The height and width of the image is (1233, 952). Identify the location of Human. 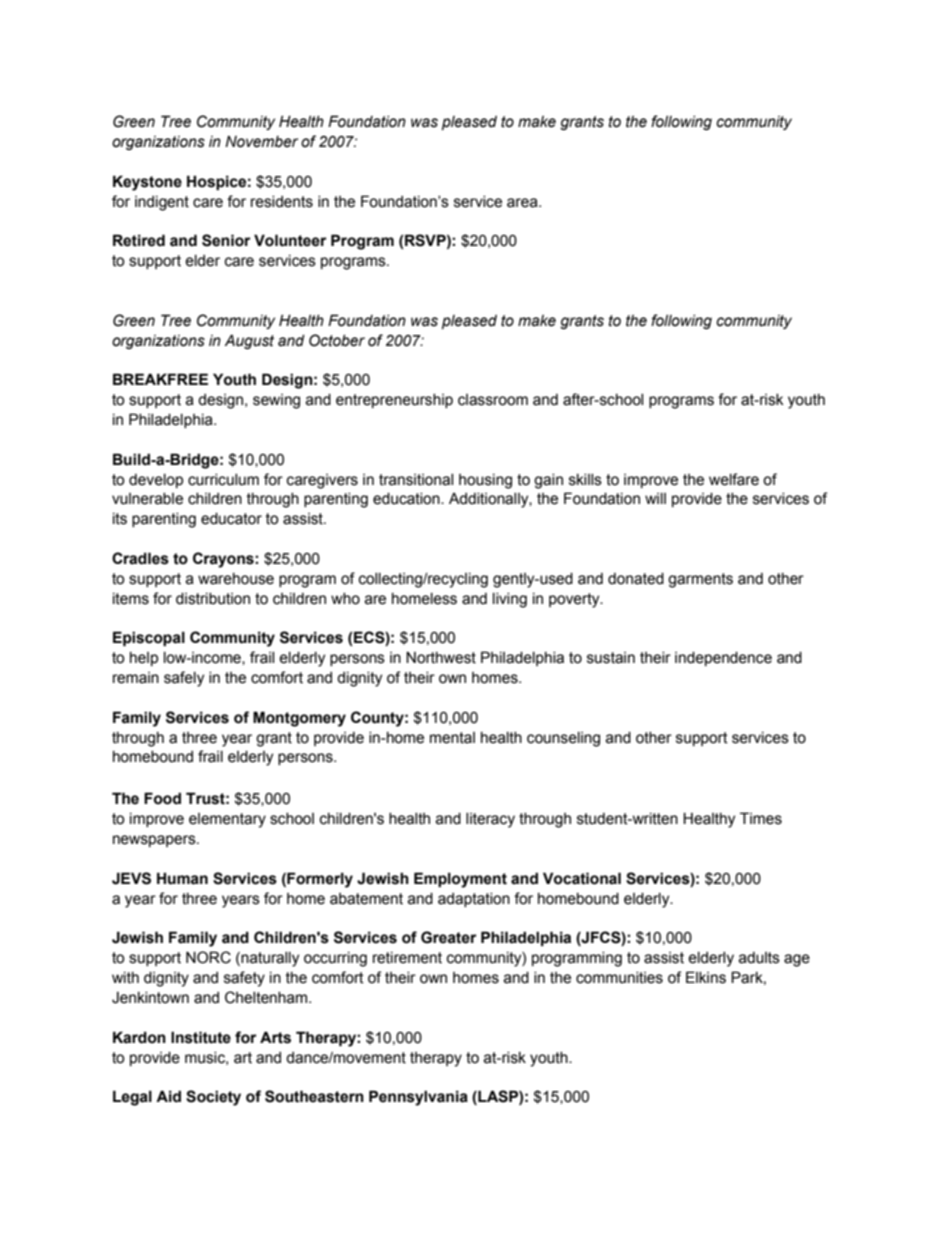
(182, 878).
